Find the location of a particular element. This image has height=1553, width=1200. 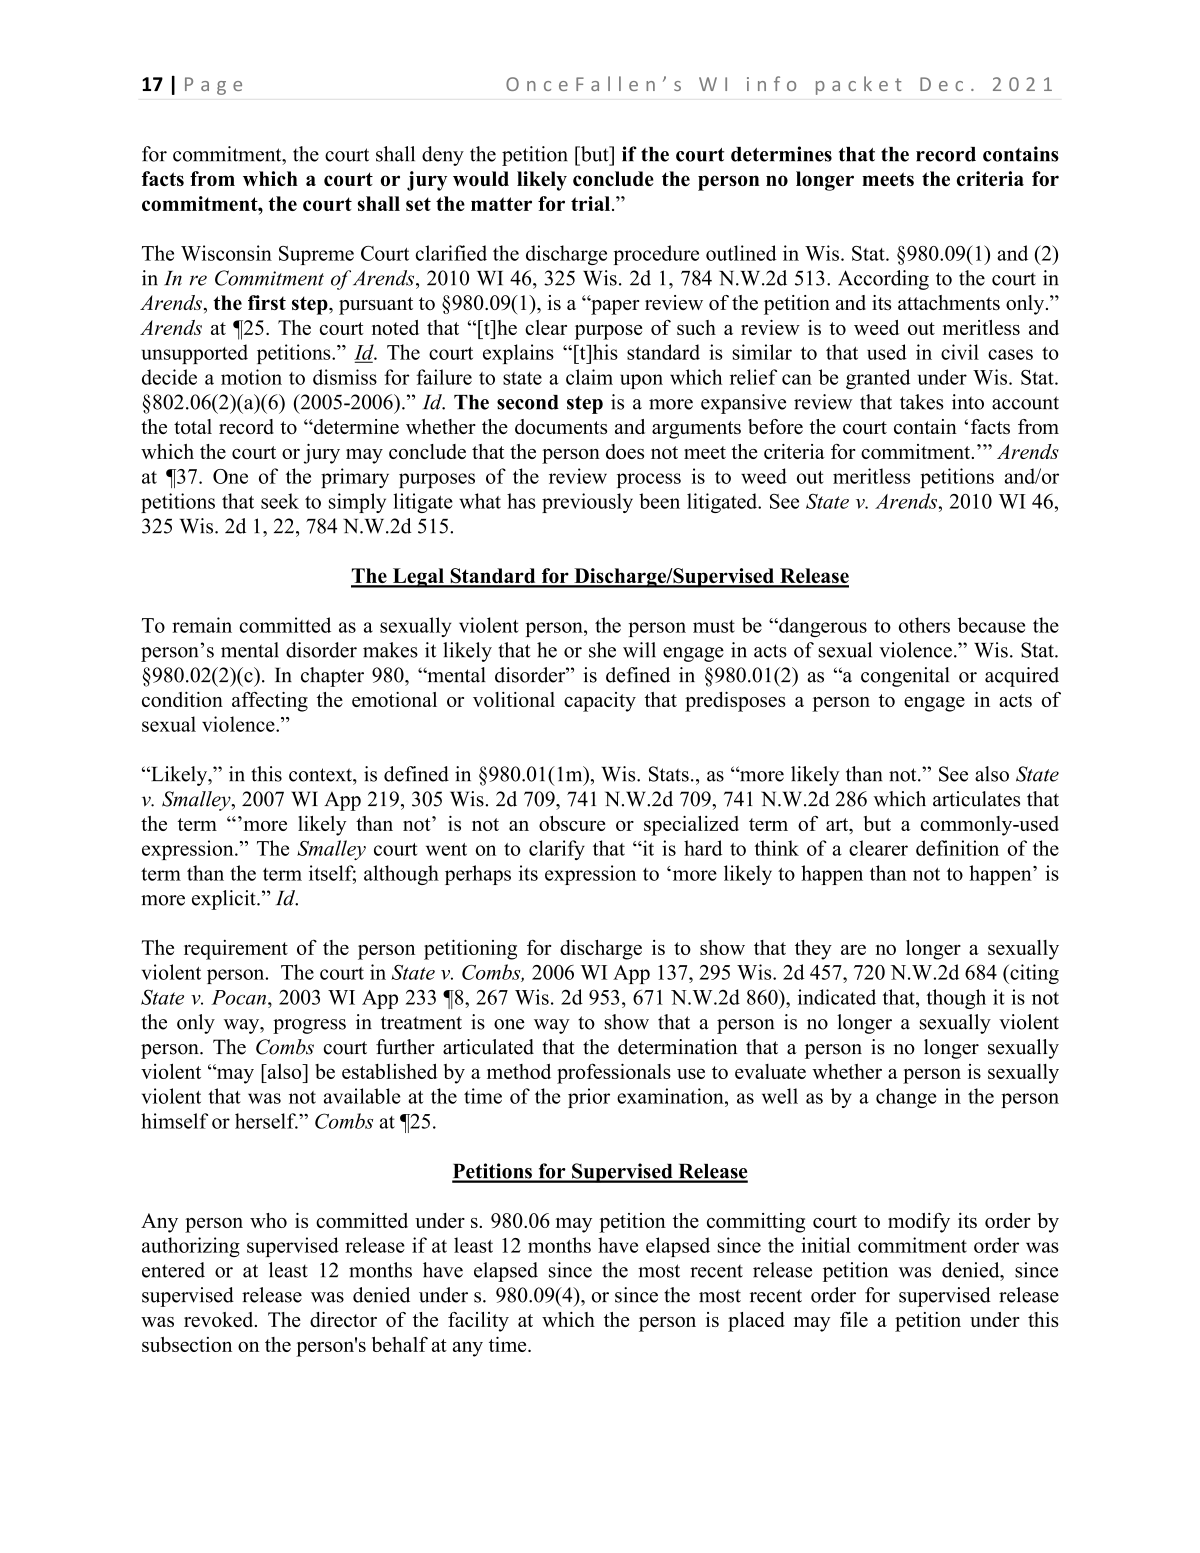

change is located at coordinates (906, 1098).
